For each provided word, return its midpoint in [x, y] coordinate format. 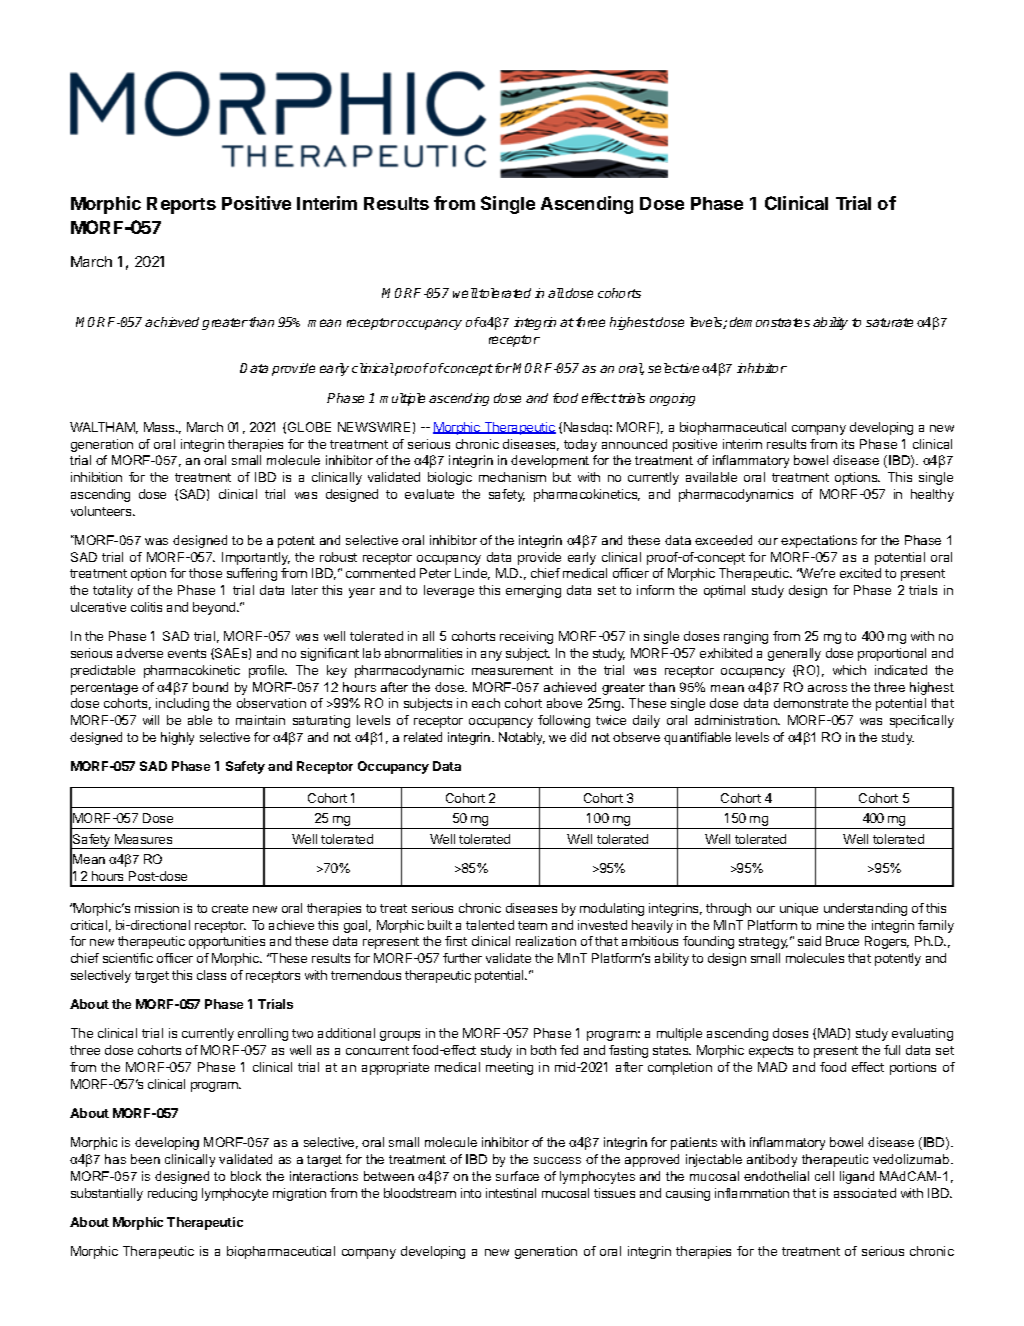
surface [517, 1176]
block [246, 1176]
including [182, 704]
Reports [181, 205]
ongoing [672, 399]
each [486, 703]
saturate [889, 322]
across [827, 688]
